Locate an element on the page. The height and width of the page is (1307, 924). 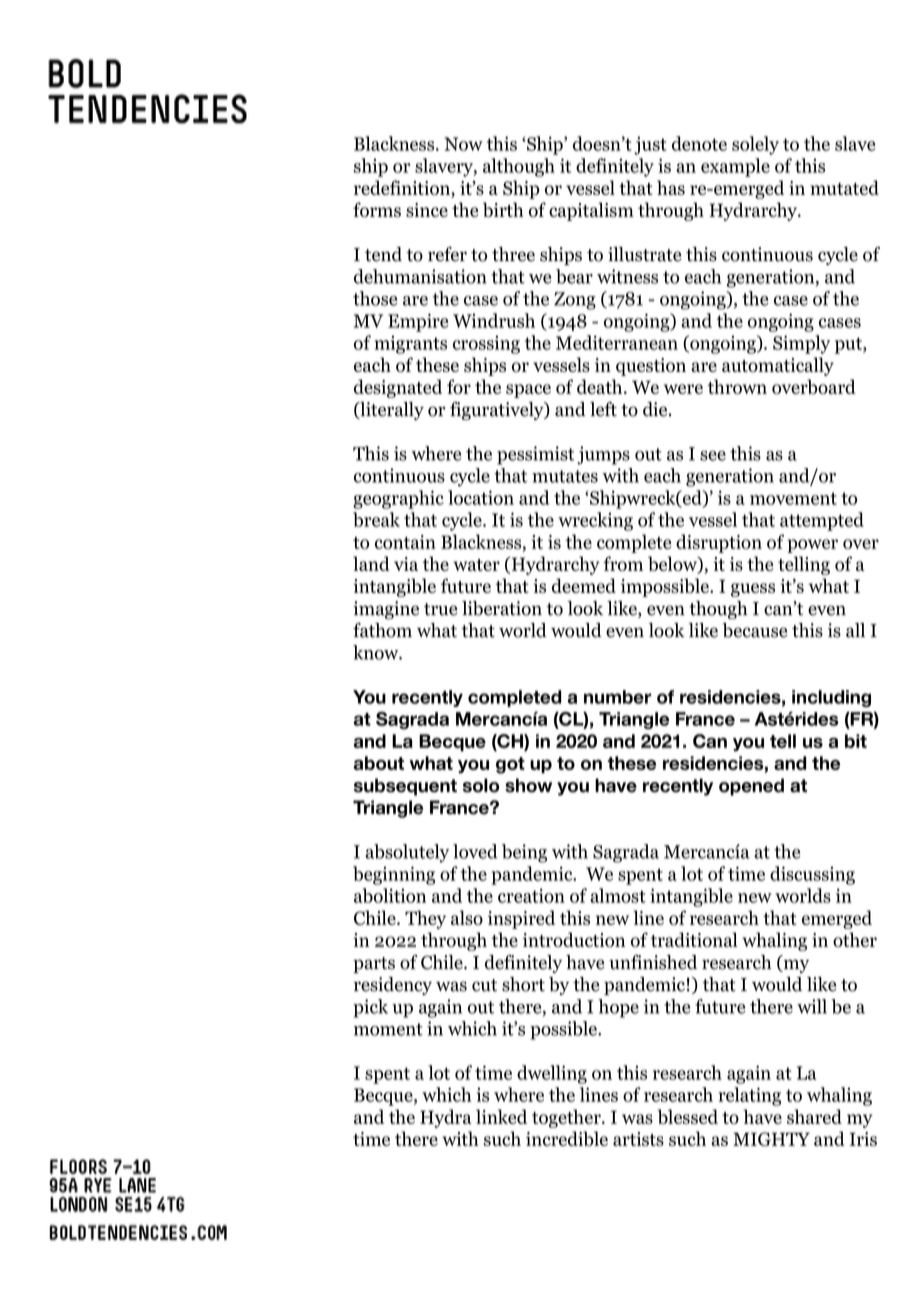
designated is located at coordinates (398, 388).
